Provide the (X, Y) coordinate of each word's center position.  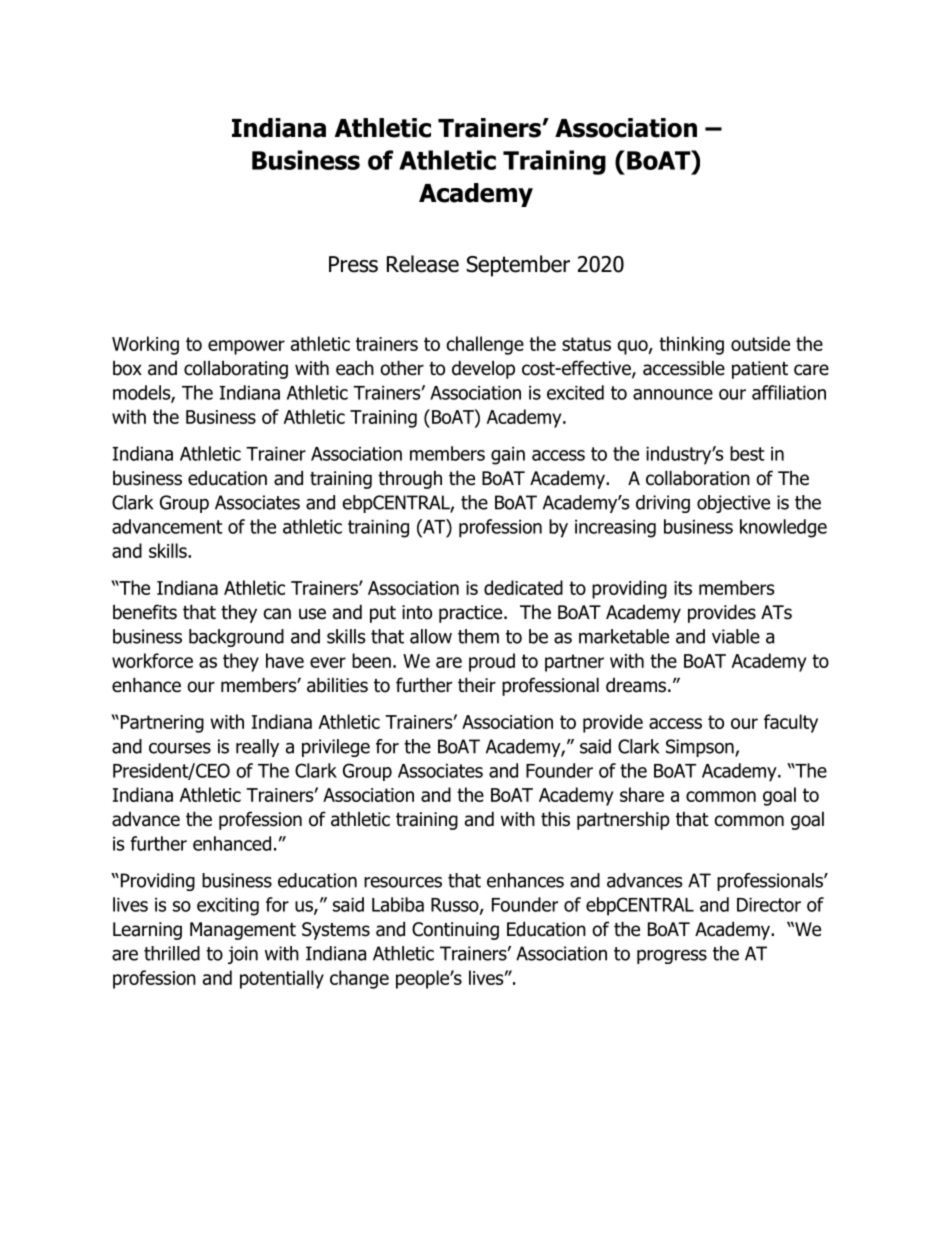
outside (760, 343)
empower (246, 347)
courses (180, 748)
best (747, 453)
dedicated (523, 587)
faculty (791, 723)
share (642, 794)
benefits (145, 612)
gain (508, 456)
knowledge (783, 528)
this (555, 819)
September (518, 266)
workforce (152, 660)
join (243, 955)
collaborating (236, 369)
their (477, 685)
